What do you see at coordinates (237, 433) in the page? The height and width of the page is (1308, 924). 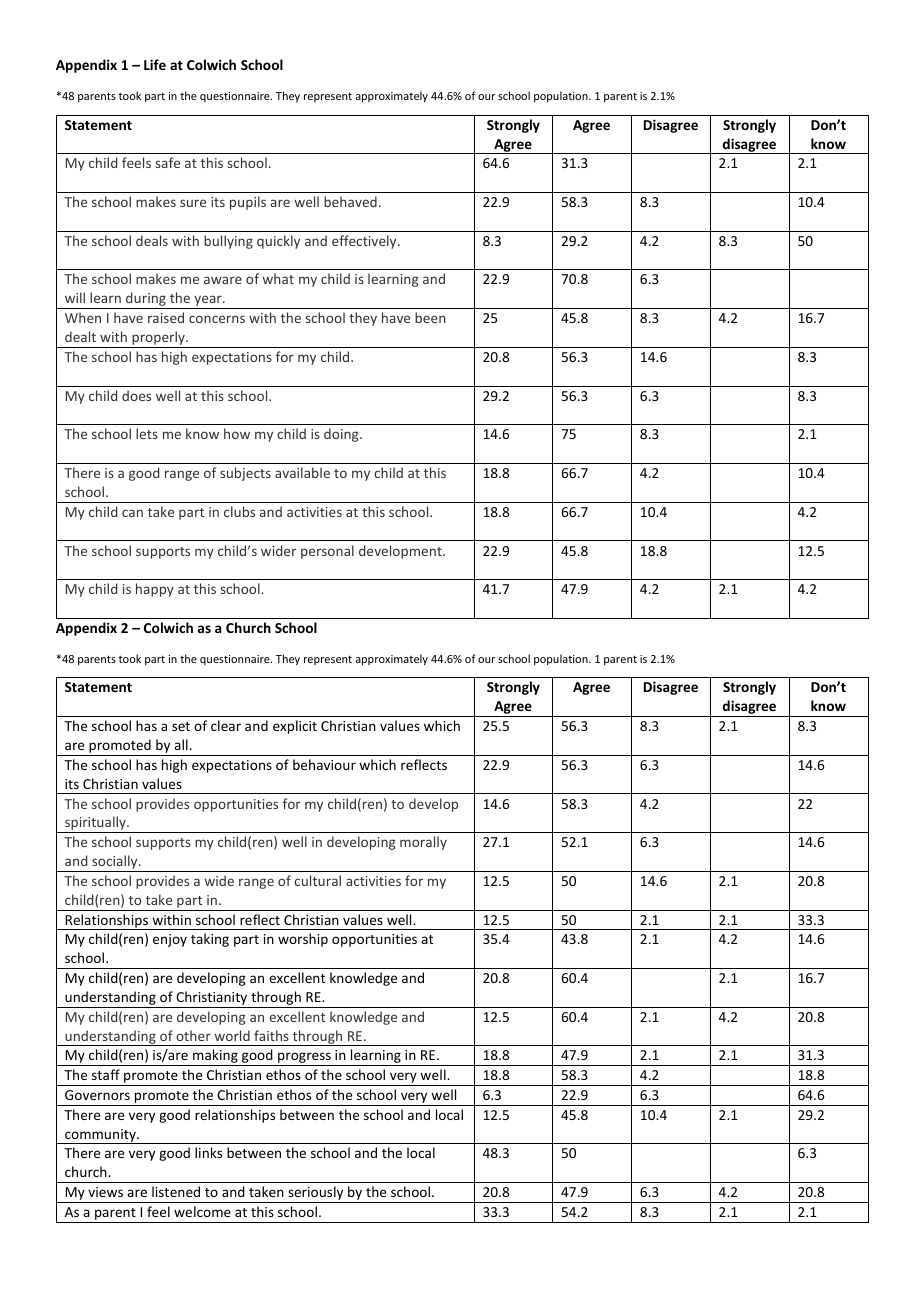 I see `how` at bounding box center [237, 433].
